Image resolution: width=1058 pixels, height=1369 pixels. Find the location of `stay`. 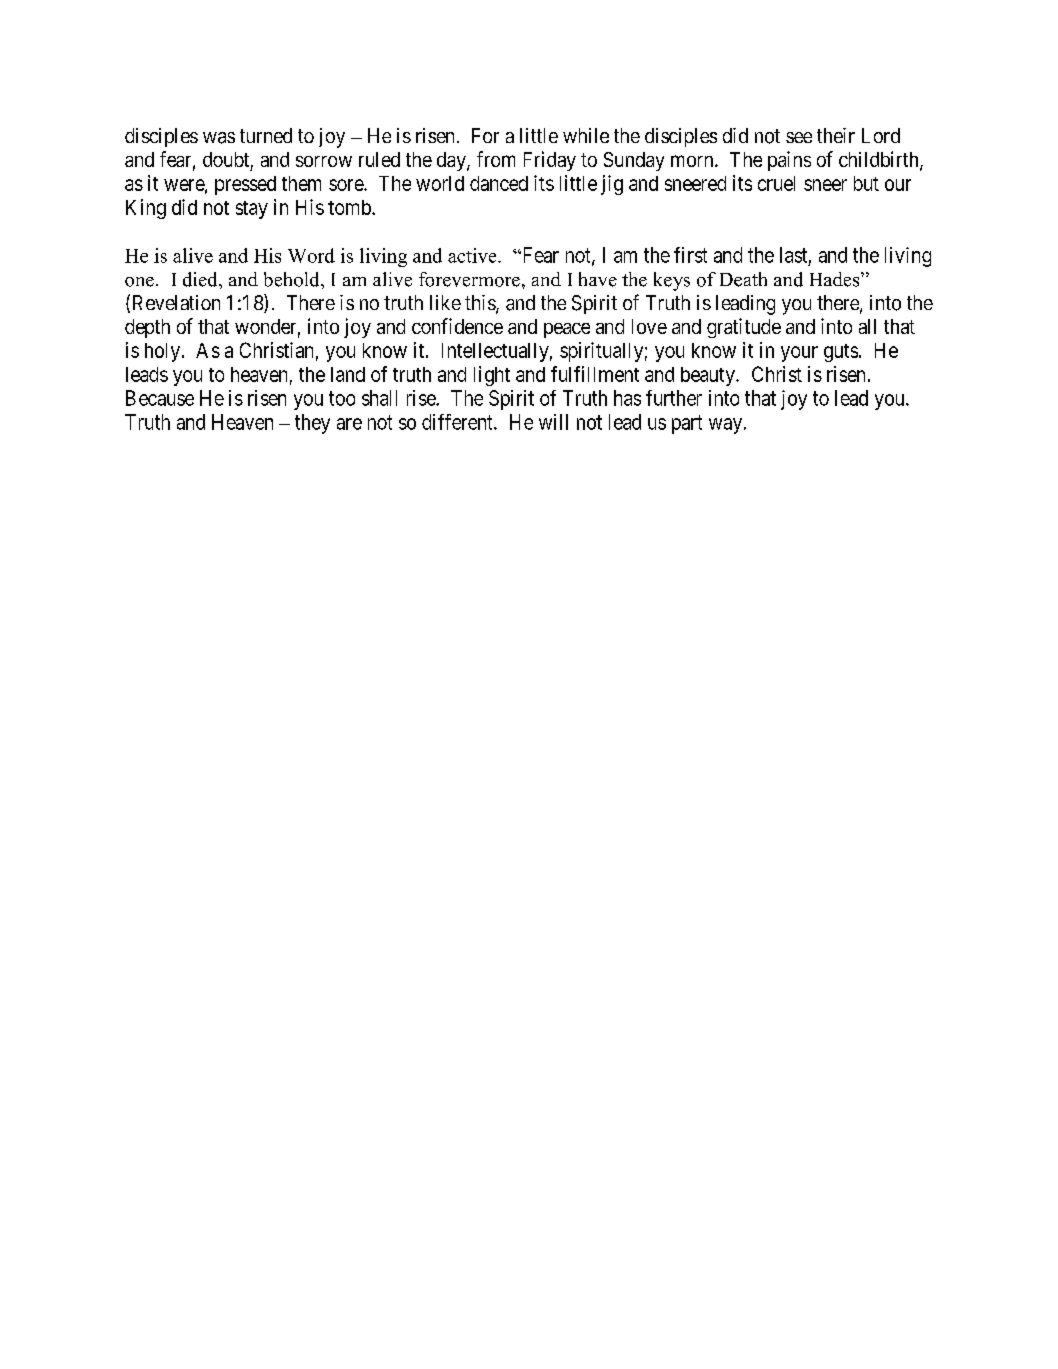

stay is located at coordinates (252, 210).
